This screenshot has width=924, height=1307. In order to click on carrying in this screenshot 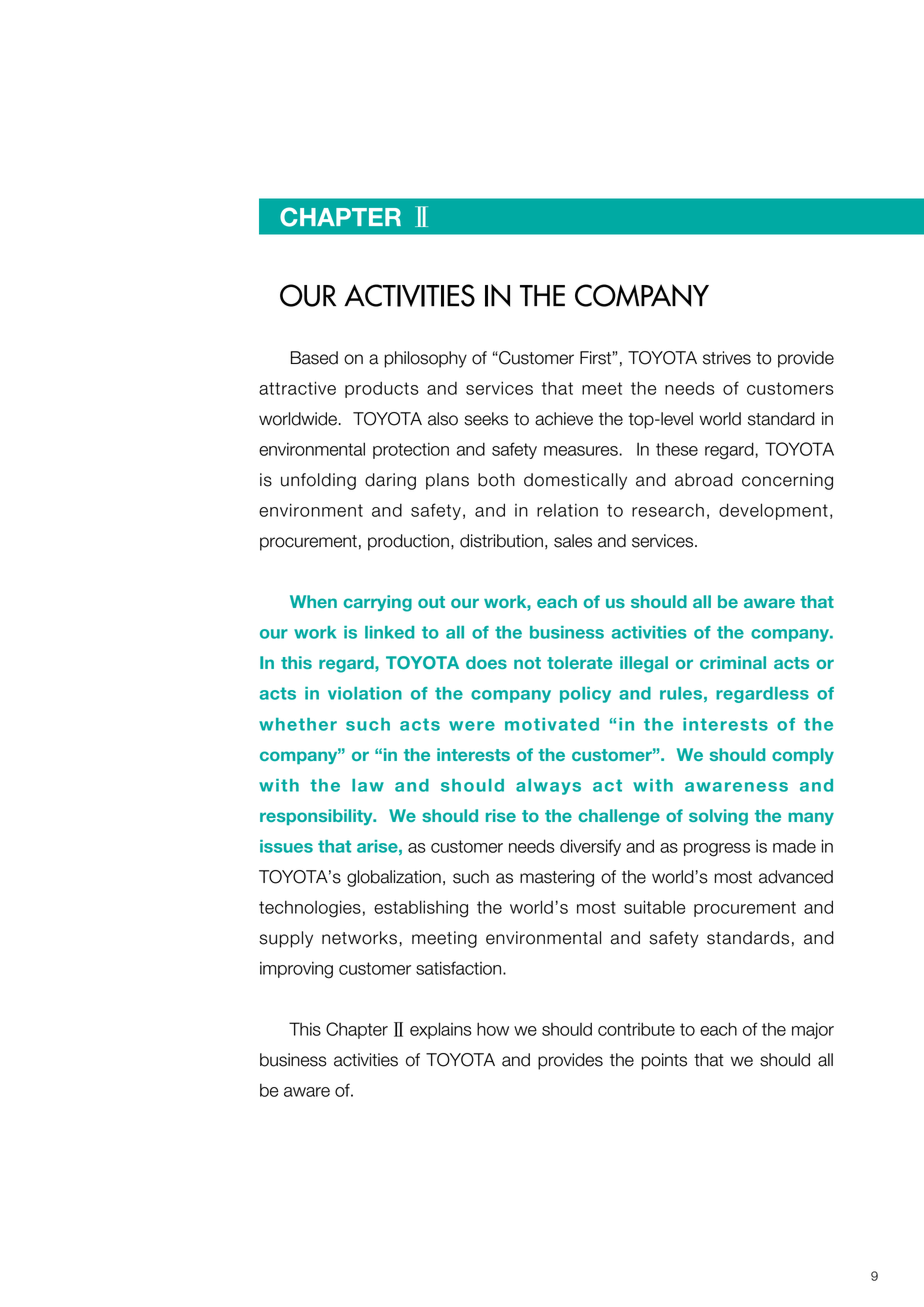, I will do `click(377, 603)`.
